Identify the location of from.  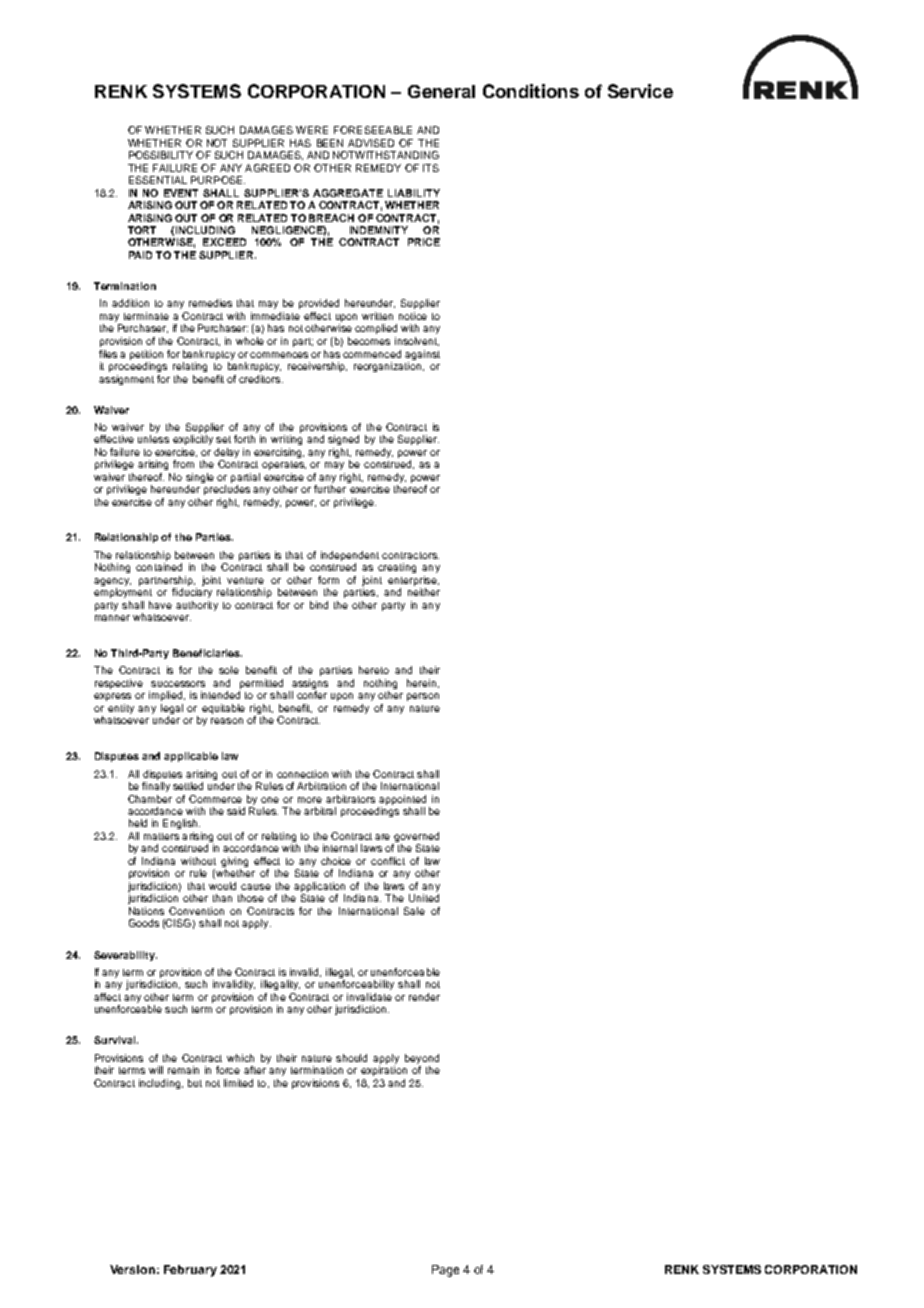
(183, 464).
